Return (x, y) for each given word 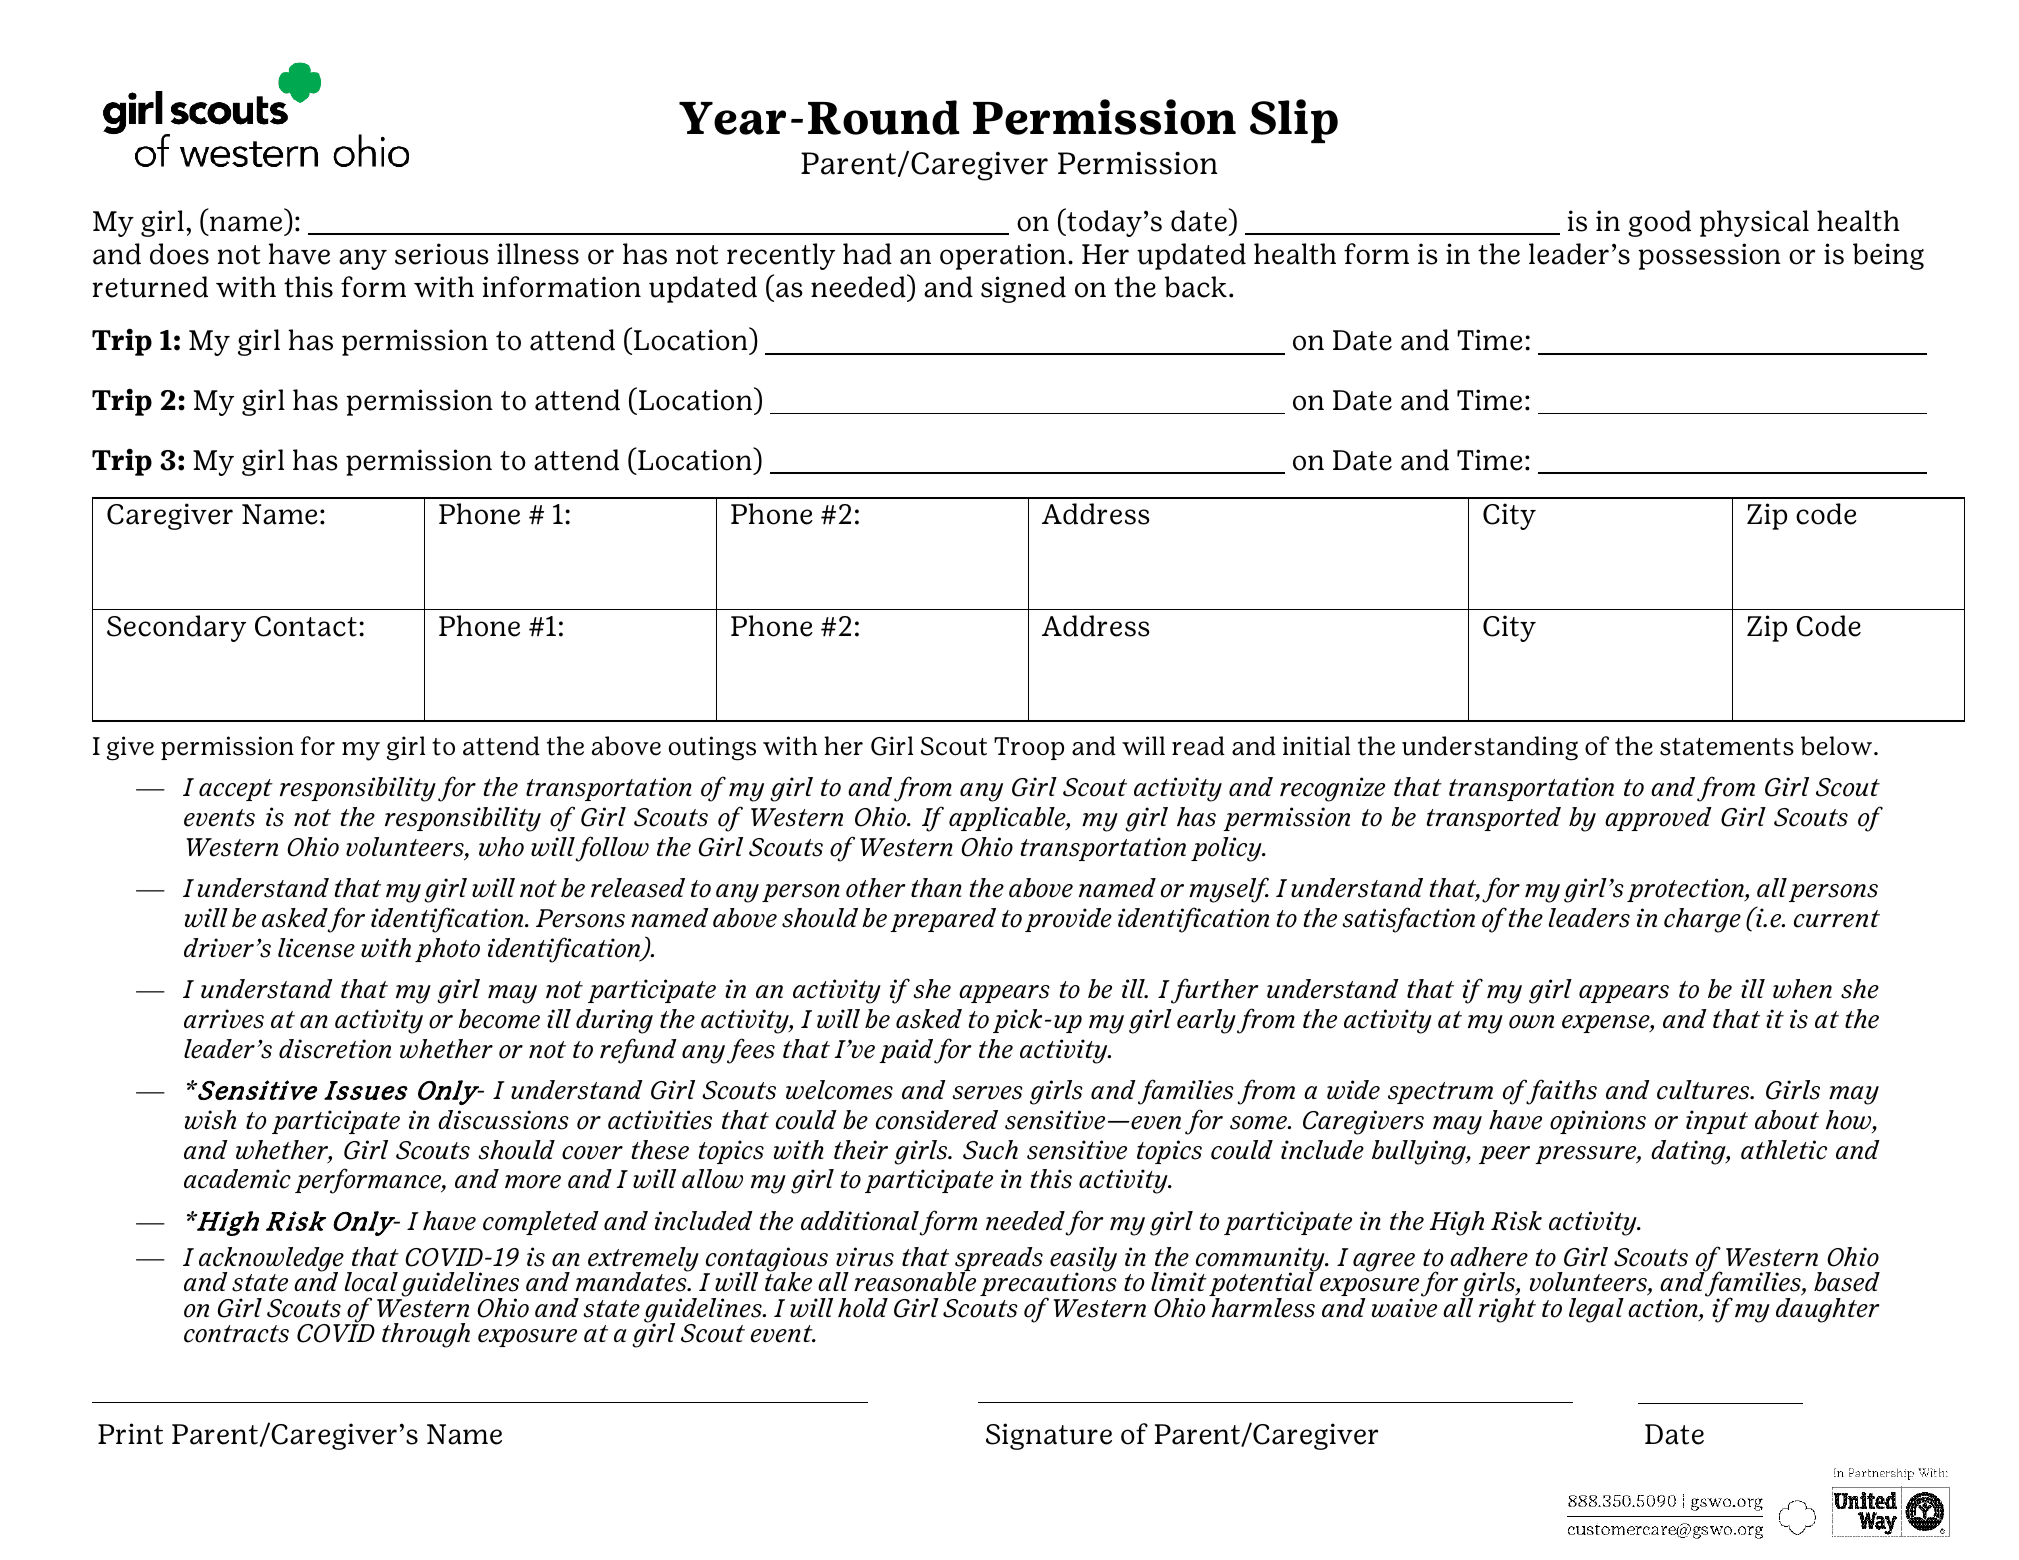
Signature (1049, 1436)
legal (1596, 1310)
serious (442, 254)
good (1659, 223)
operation (1003, 256)
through (426, 1335)
